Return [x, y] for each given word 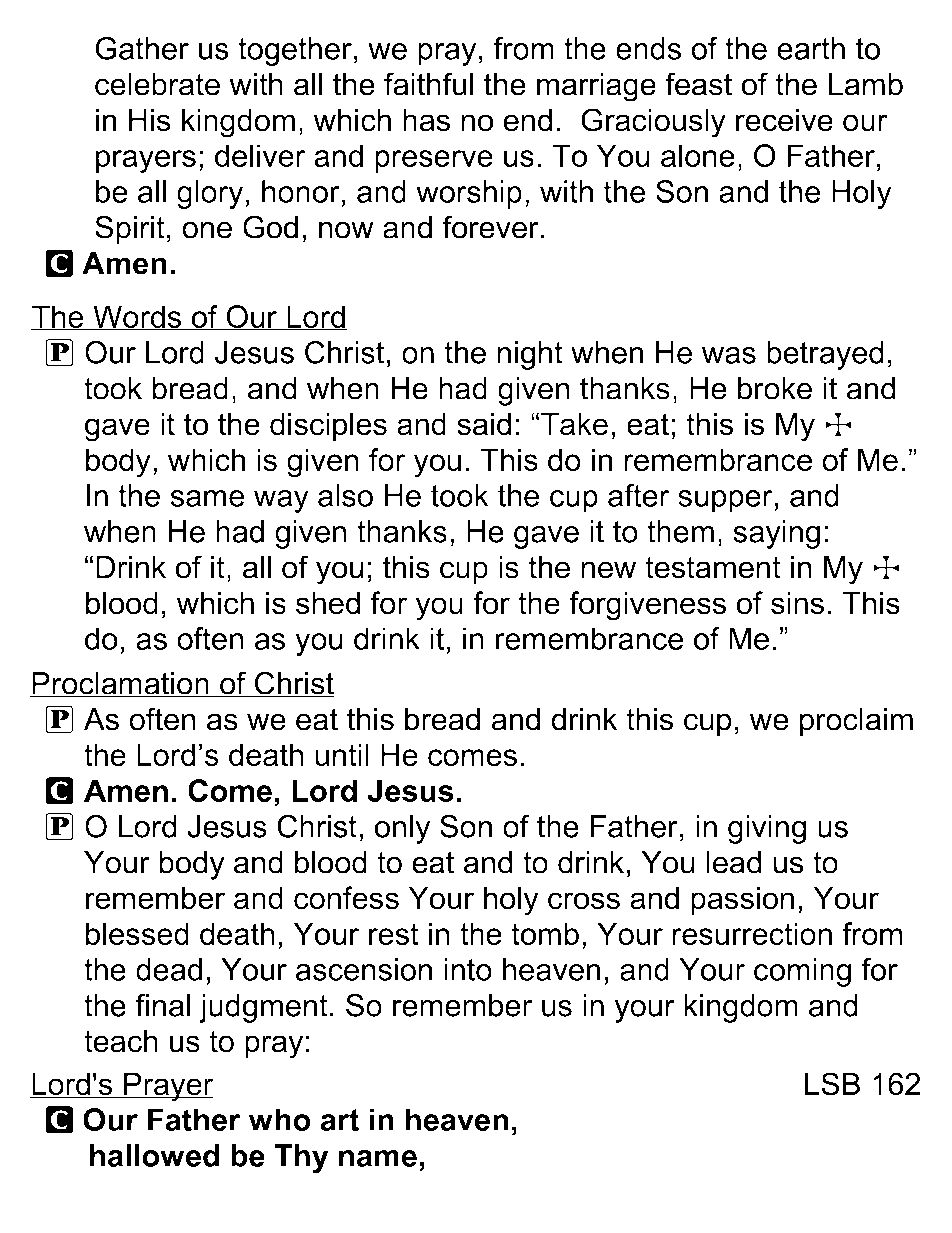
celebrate [157, 84]
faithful [428, 84]
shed [328, 603]
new [608, 570]
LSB [832, 1084]
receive [784, 120]
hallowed [154, 1155]
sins [797, 603]
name [378, 1158]
